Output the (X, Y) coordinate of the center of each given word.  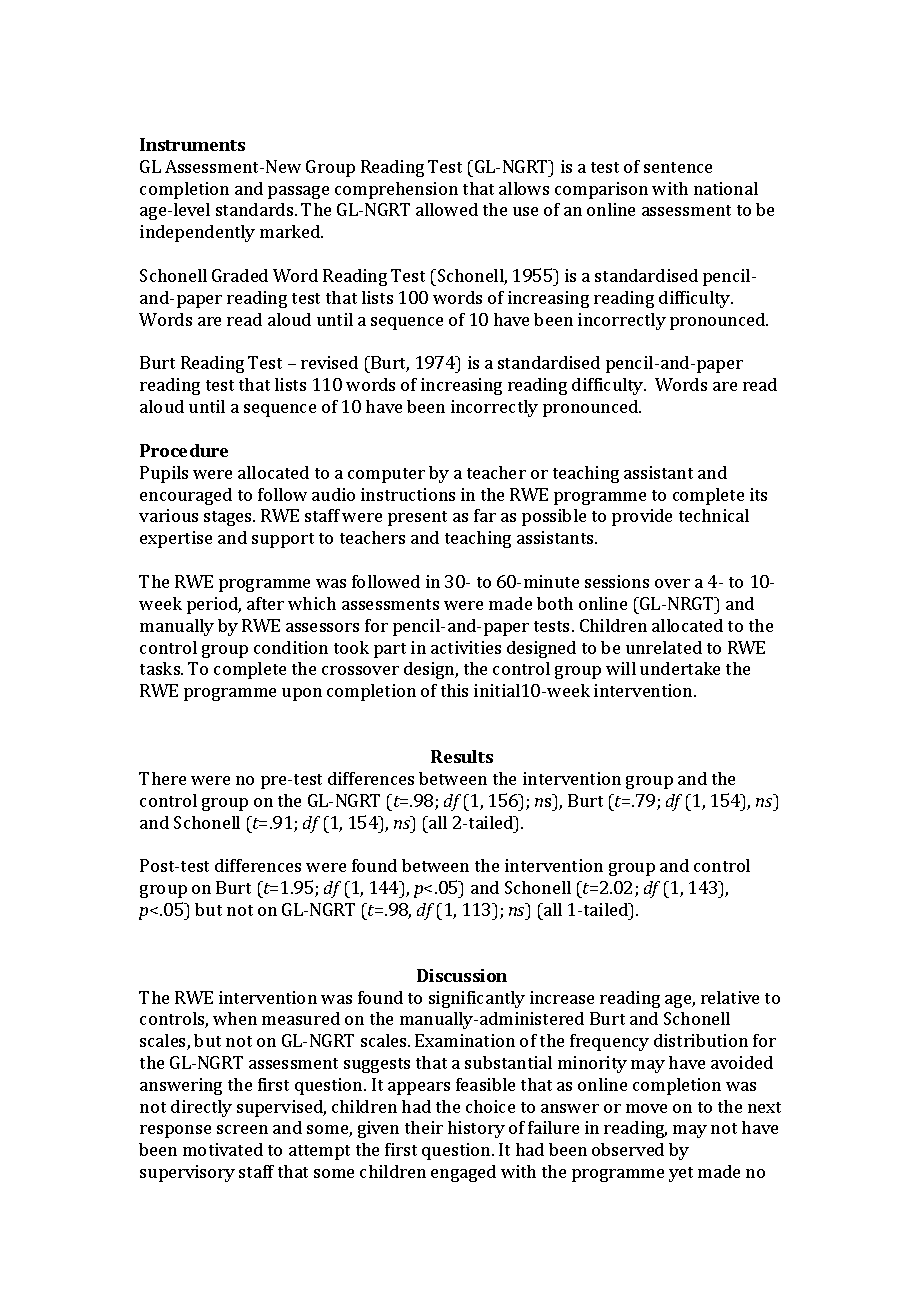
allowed (447, 209)
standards (256, 209)
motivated (223, 1149)
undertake (680, 668)
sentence (678, 167)
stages (229, 518)
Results (462, 756)
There (162, 778)
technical (714, 515)
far (485, 515)
